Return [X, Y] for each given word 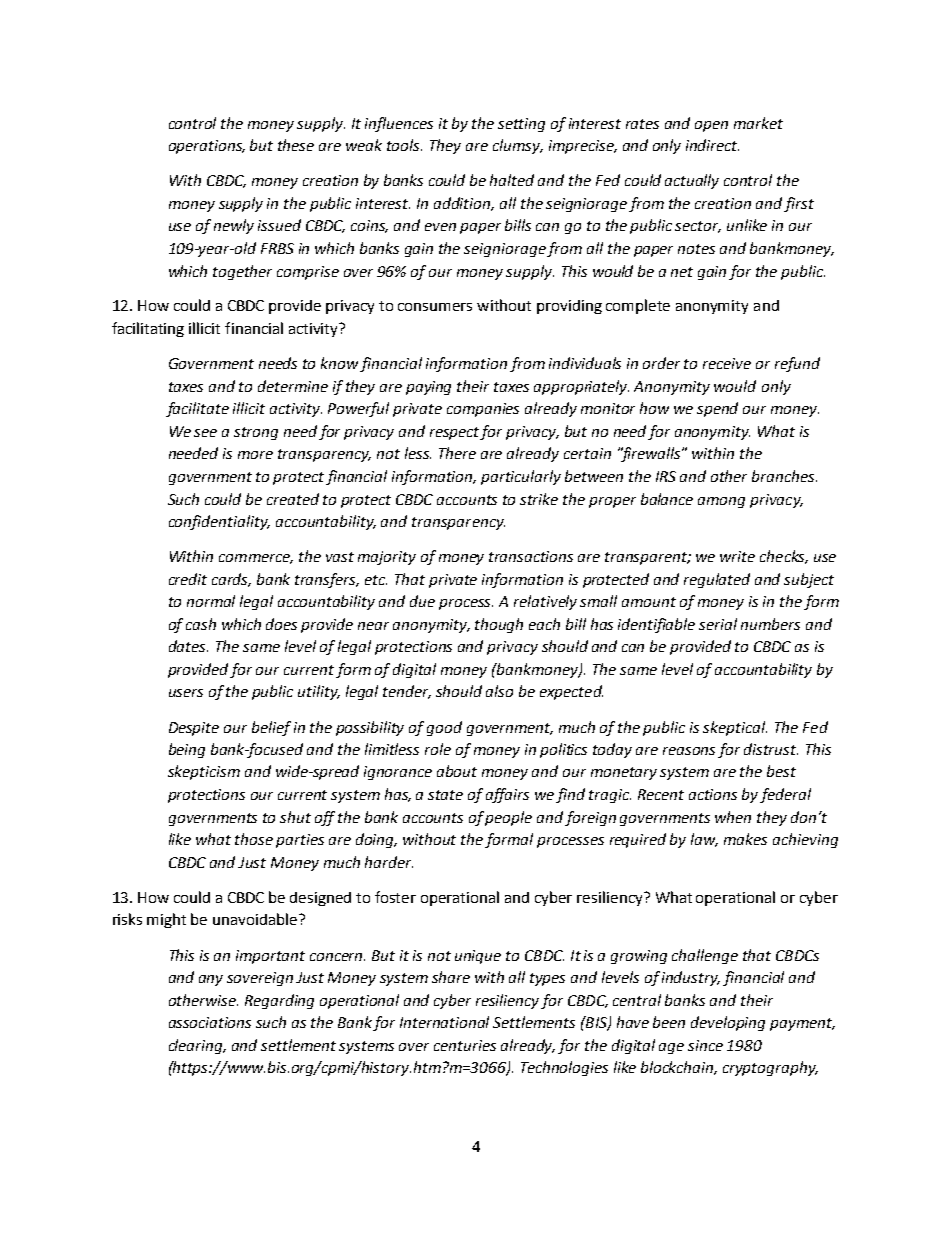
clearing [197, 1046]
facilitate [197, 409]
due [422, 601]
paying [428, 388]
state [445, 795]
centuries [465, 1045]
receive [727, 363]
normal [211, 601]
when [733, 817]
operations [207, 147]
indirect [712, 145]
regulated [717, 580]
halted [512, 180]
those [254, 839]
